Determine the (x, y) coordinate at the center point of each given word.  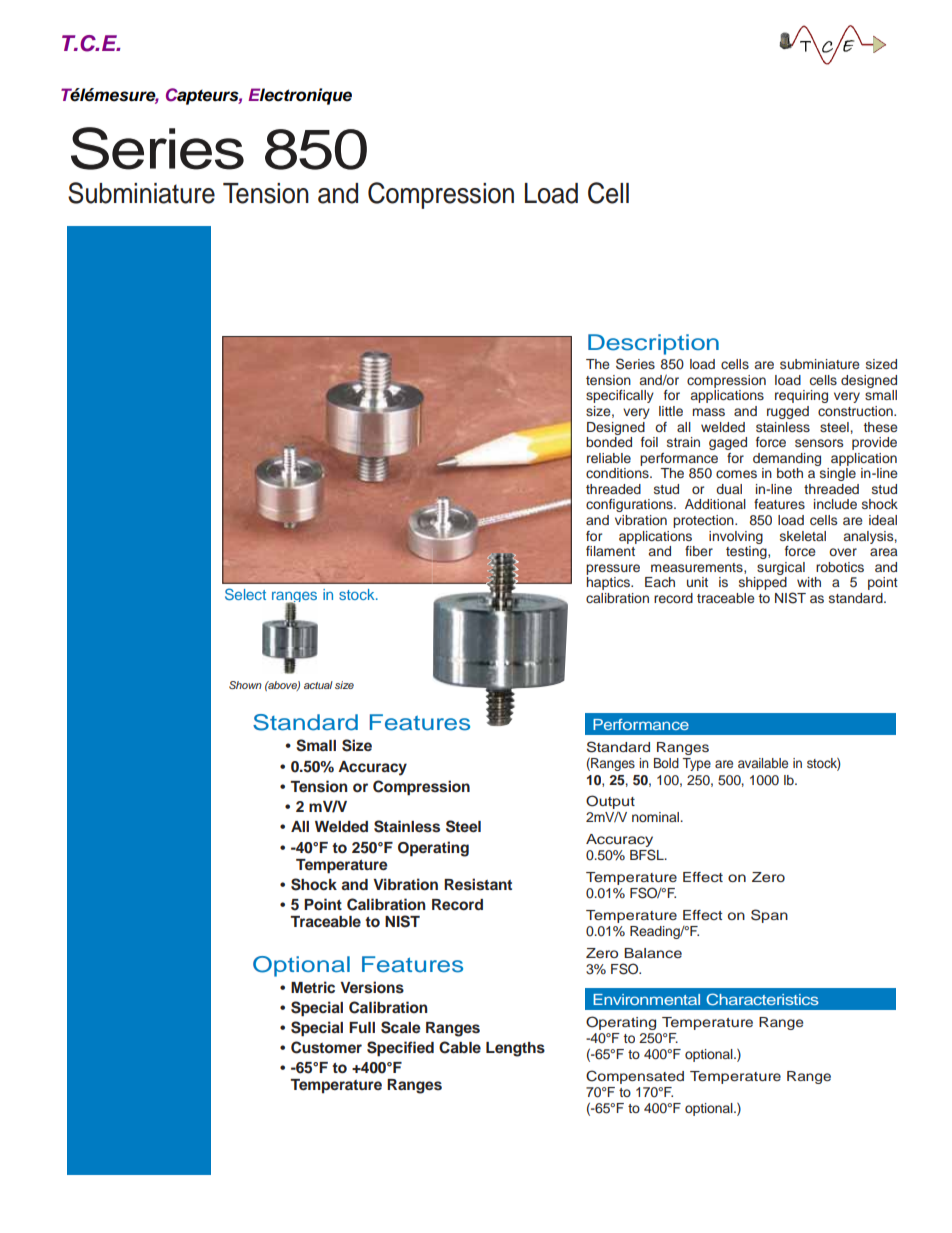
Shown (245, 685)
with (809, 582)
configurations (630, 505)
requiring (801, 396)
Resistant (478, 884)
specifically (620, 396)
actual (318, 685)
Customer (326, 1047)
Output (610, 802)
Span (769, 916)
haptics (609, 583)
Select (245, 594)
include (835, 504)
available (763, 763)
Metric (313, 987)
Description (653, 344)
